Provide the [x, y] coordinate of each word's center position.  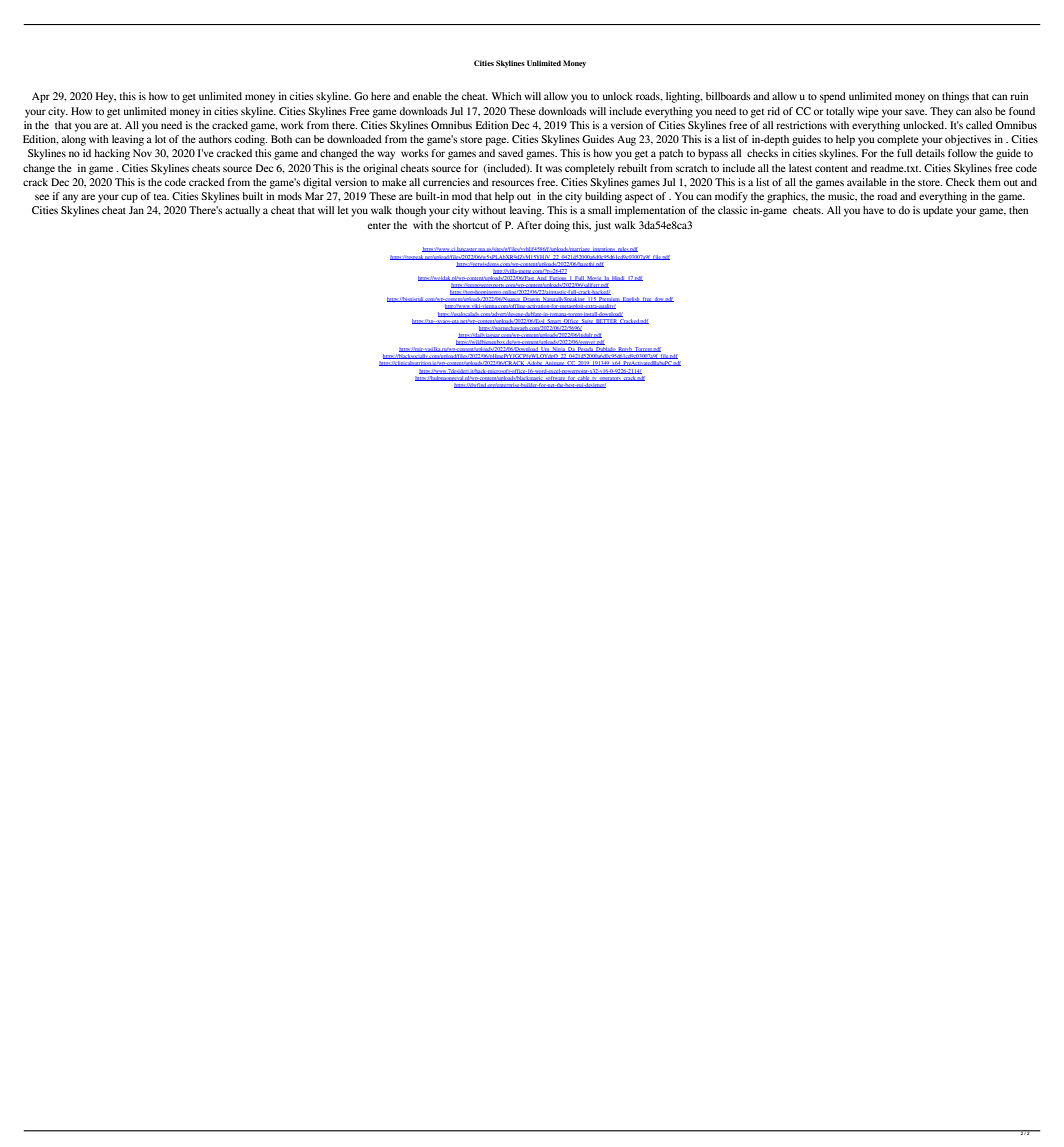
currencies [446, 182]
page [497, 141]
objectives [968, 140]
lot [160, 139]
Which [506, 96]
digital [317, 183]
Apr [41, 97]
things [955, 97]
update [938, 211]
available [867, 182]
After [529, 225]
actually [242, 211]
